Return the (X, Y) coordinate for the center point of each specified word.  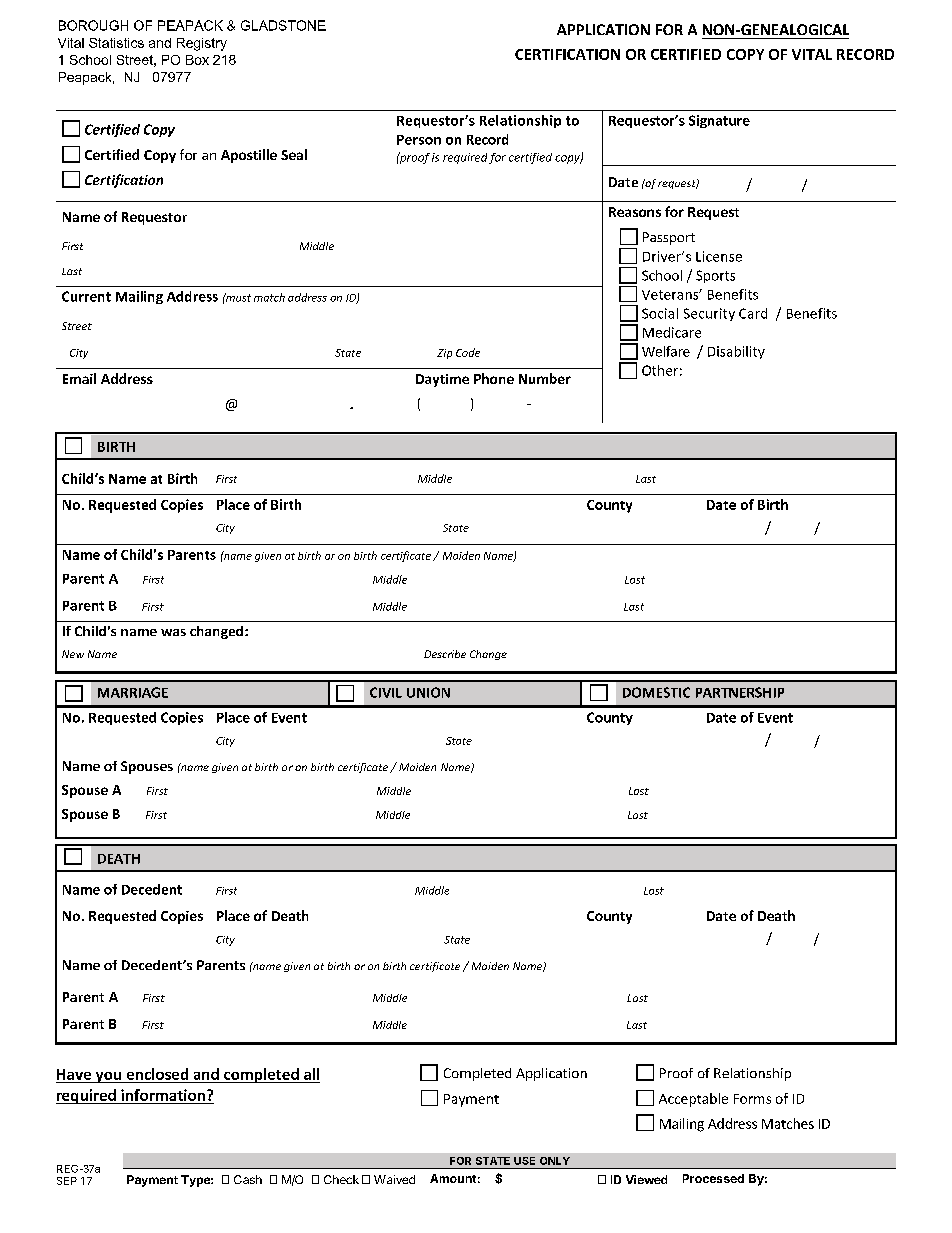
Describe (445, 654)
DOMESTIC (656, 692)
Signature (719, 121)
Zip (444, 354)
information (163, 1095)
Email (79, 378)
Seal (294, 154)
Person (419, 140)
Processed (713, 1178)
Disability (736, 352)
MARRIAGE (133, 692)
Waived (394, 1179)
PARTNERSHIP (740, 692)
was (173, 632)
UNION (428, 692)
